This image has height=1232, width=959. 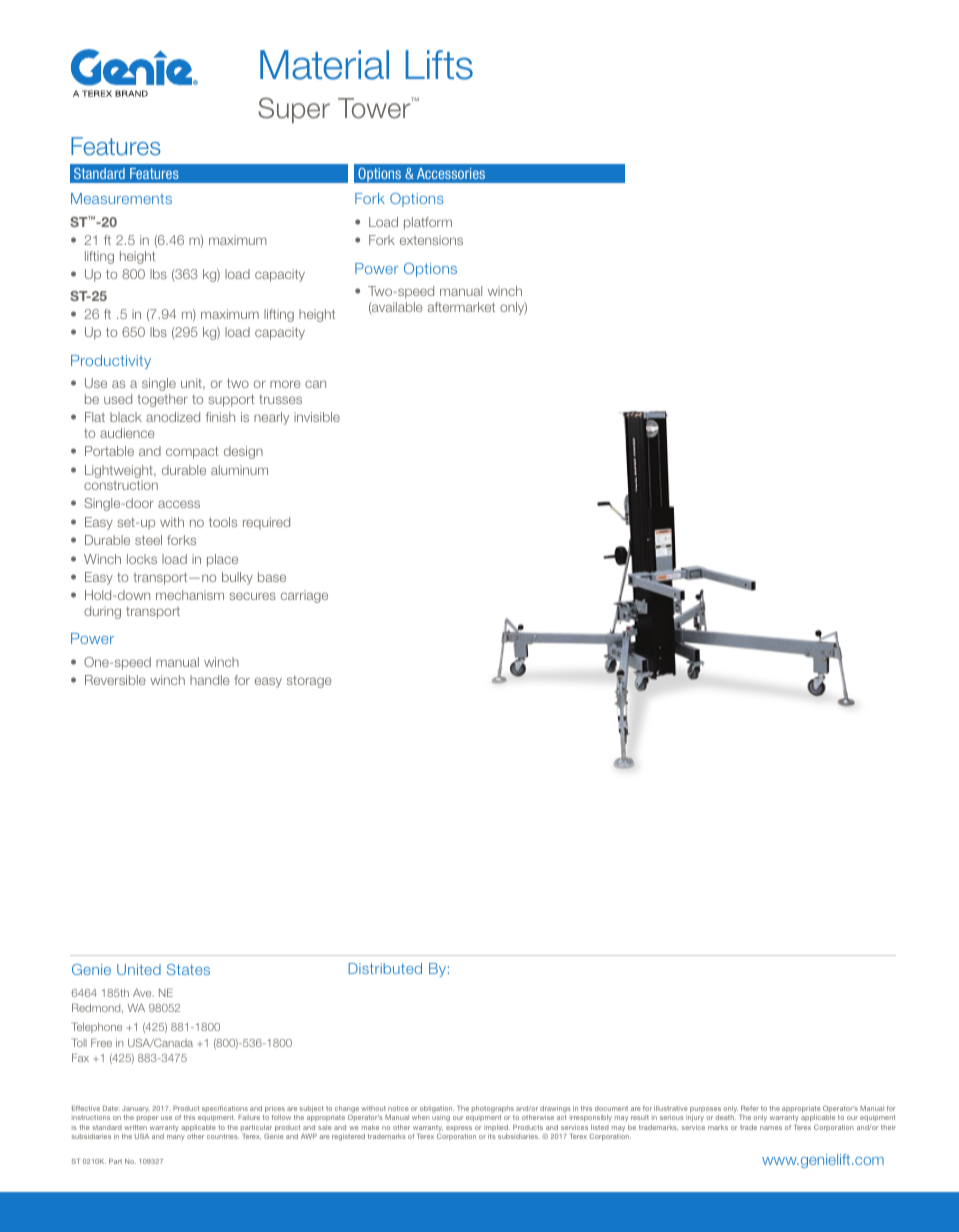 I want to click on invisible, so click(x=317, y=417).
